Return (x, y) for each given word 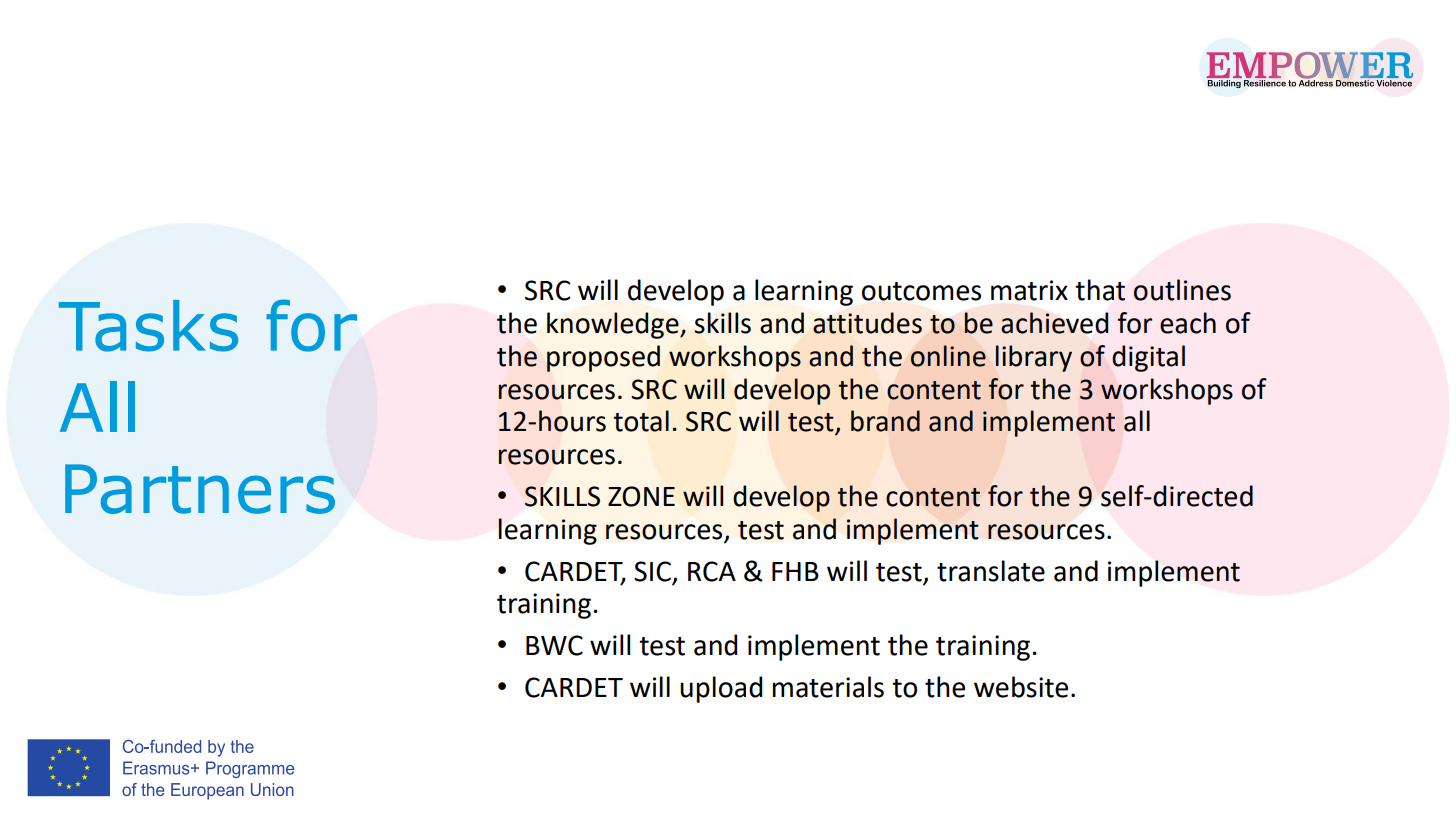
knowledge (614, 325)
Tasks (148, 326)
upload (721, 689)
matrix (1029, 290)
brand (885, 421)
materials (828, 687)
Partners (200, 489)
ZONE (641, 496)
